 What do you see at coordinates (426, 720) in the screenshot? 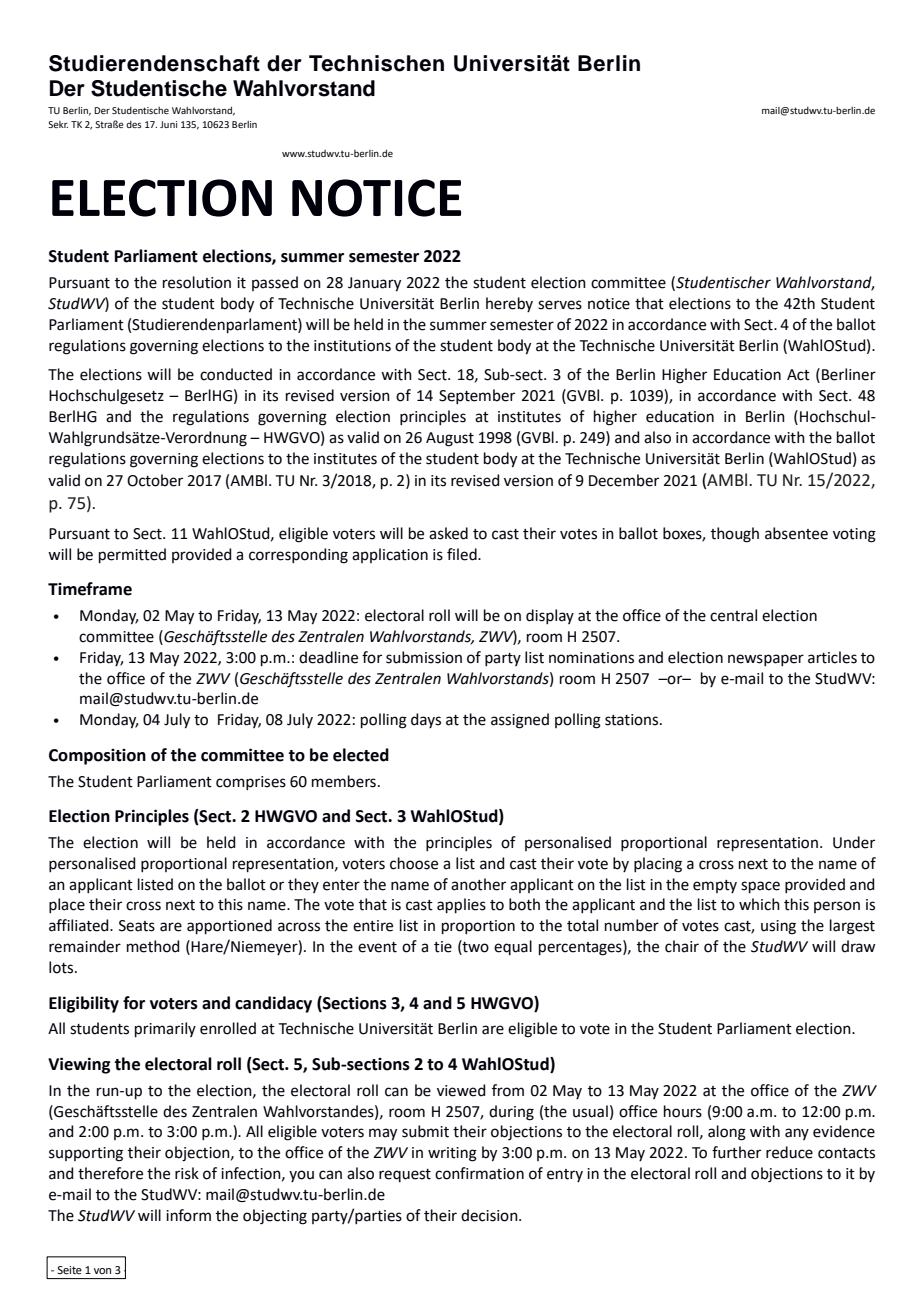
I see `days` at bounding box center [426, 720].
